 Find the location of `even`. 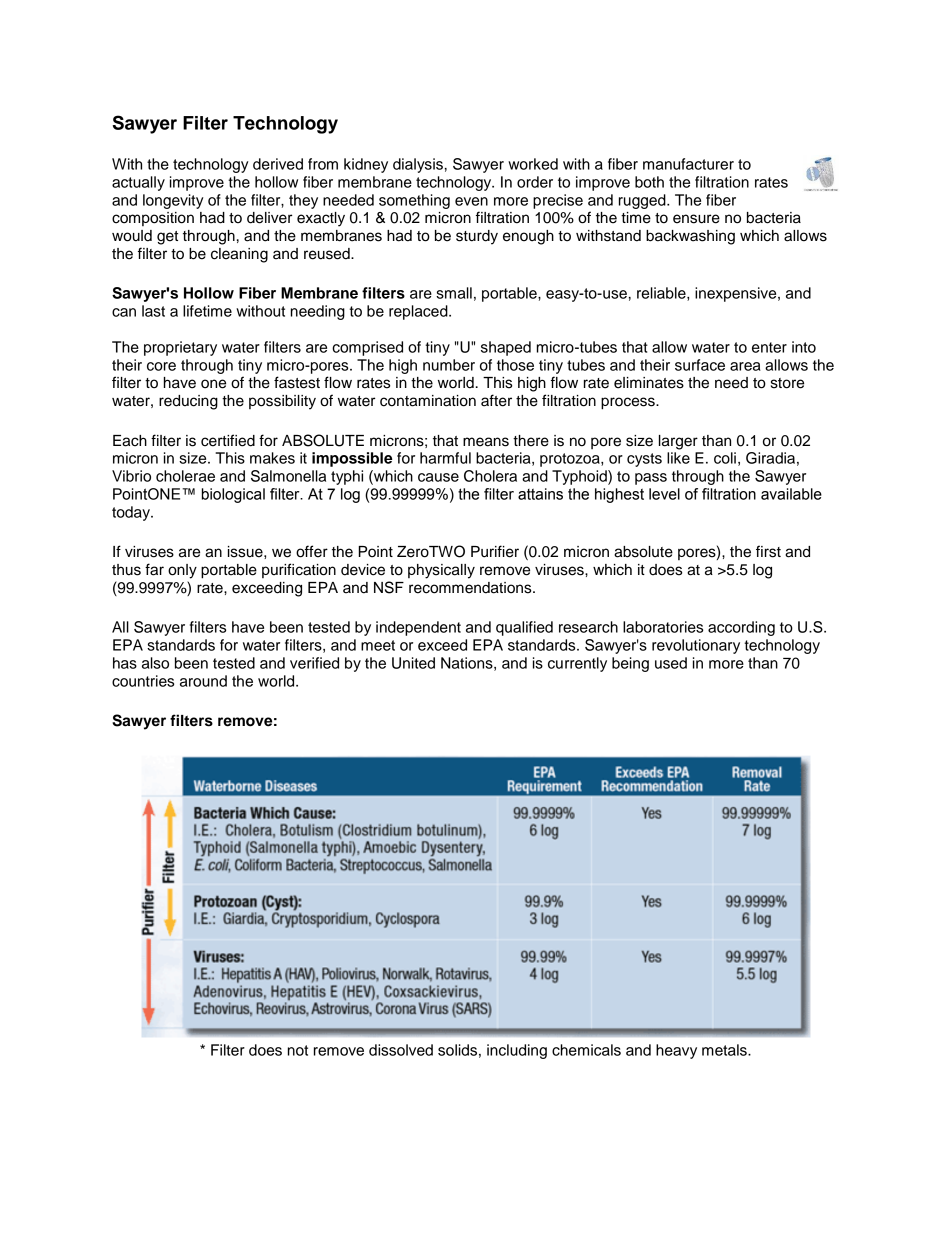

even is located at coordinates (471, 201).
